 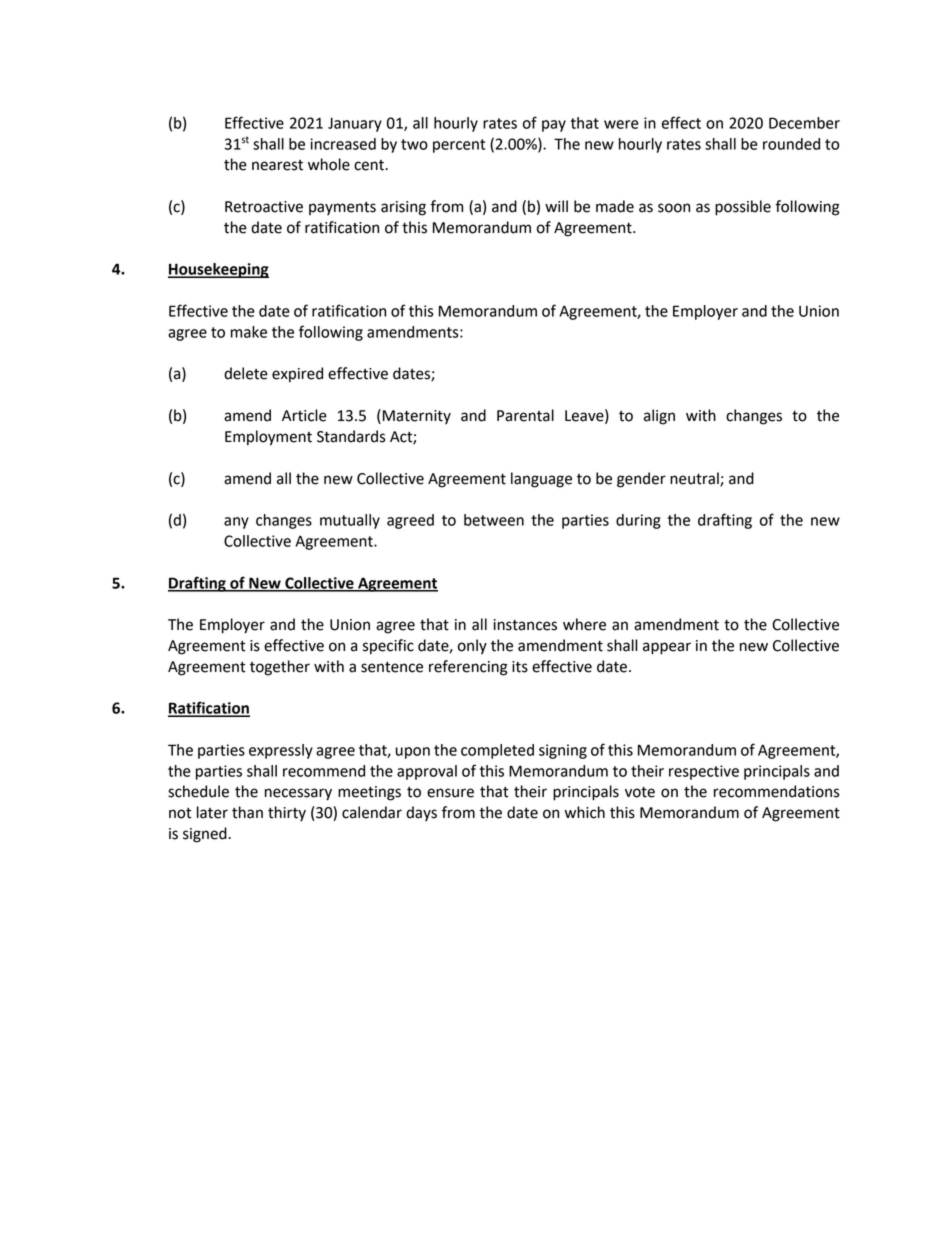 I want to click on Parental, so click(x=525, y=415).
